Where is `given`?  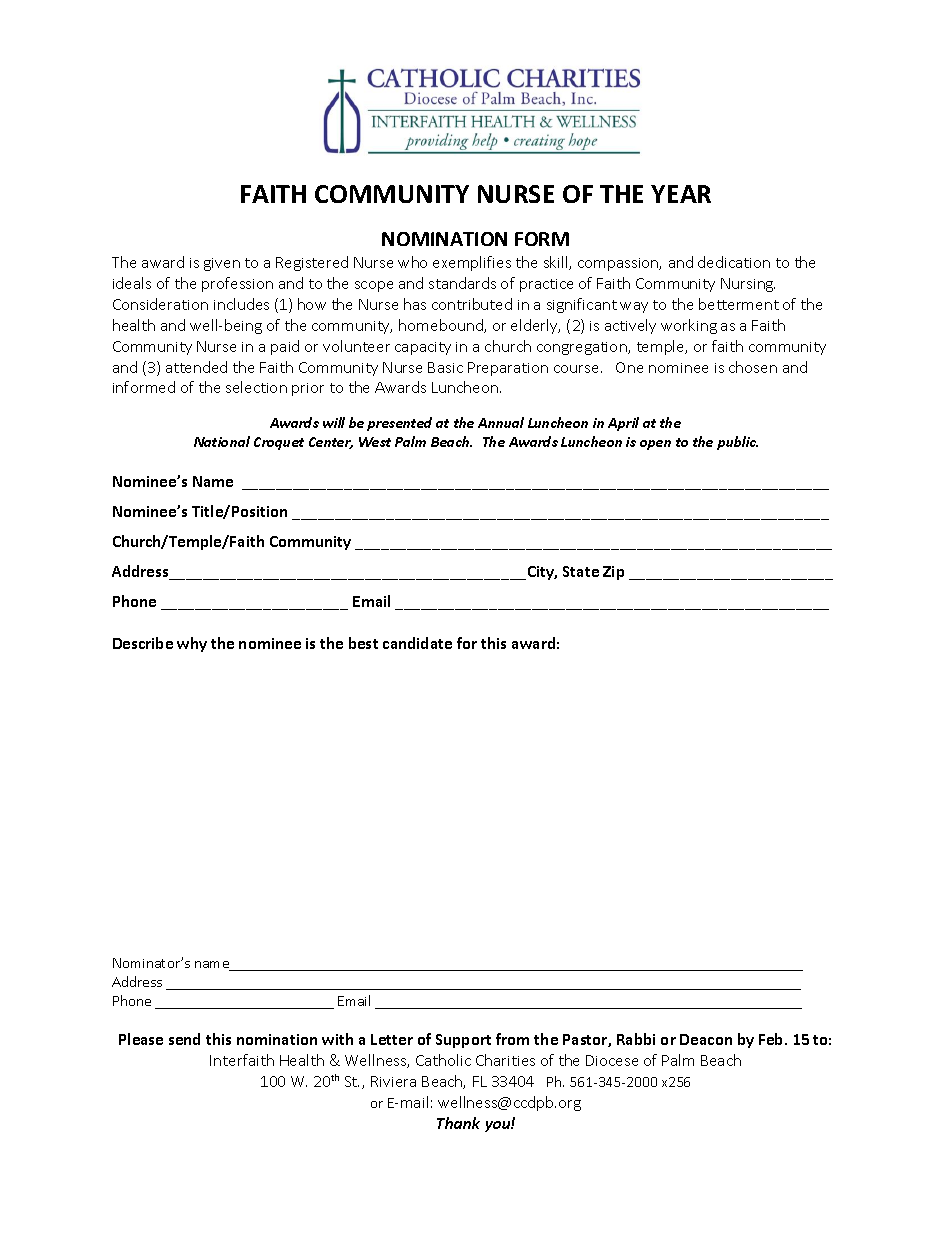
given is located at coordinates (222, 264).
